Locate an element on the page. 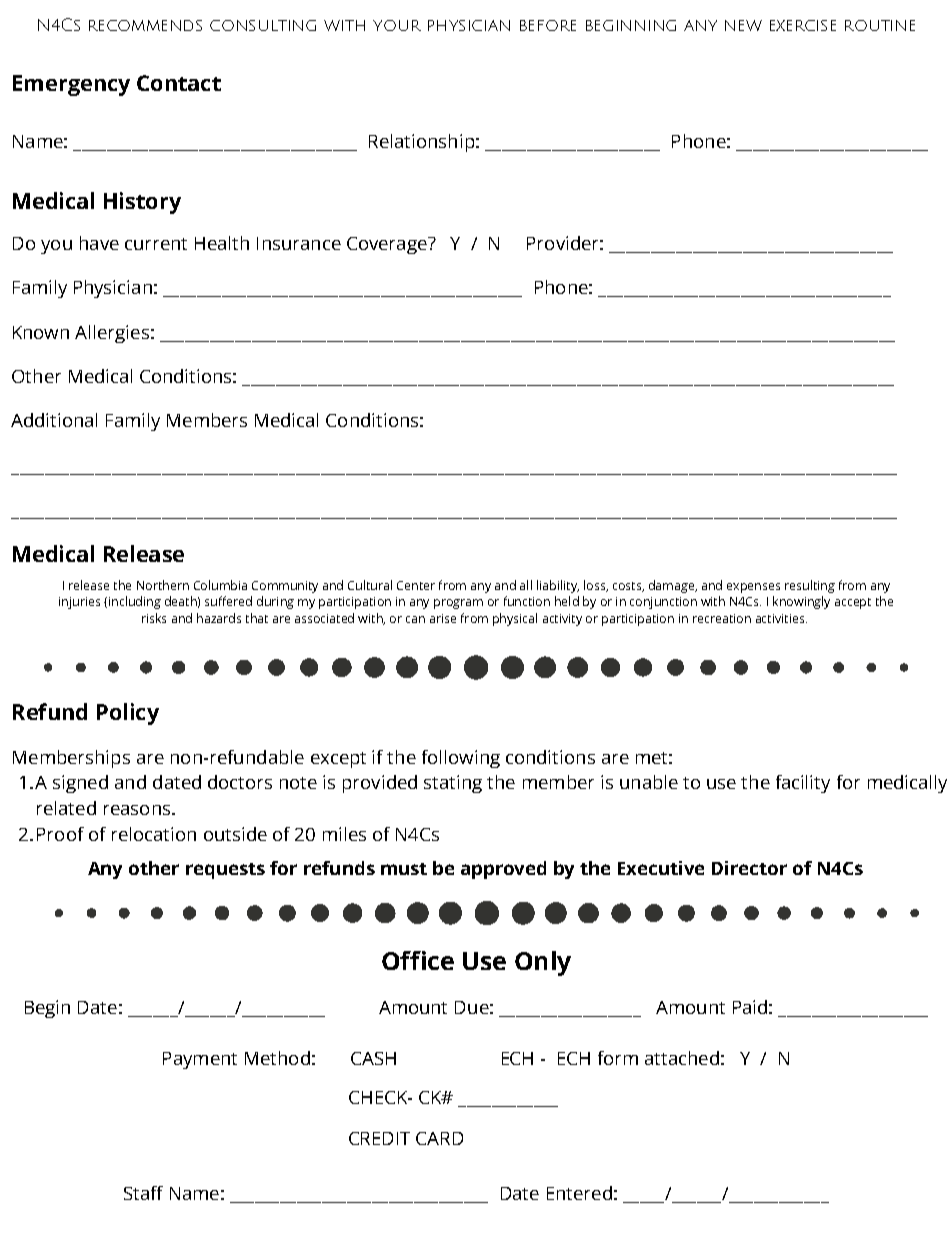 The height and width of the page is (1233, 952). CARD is located at coordinates (439, 1138).
